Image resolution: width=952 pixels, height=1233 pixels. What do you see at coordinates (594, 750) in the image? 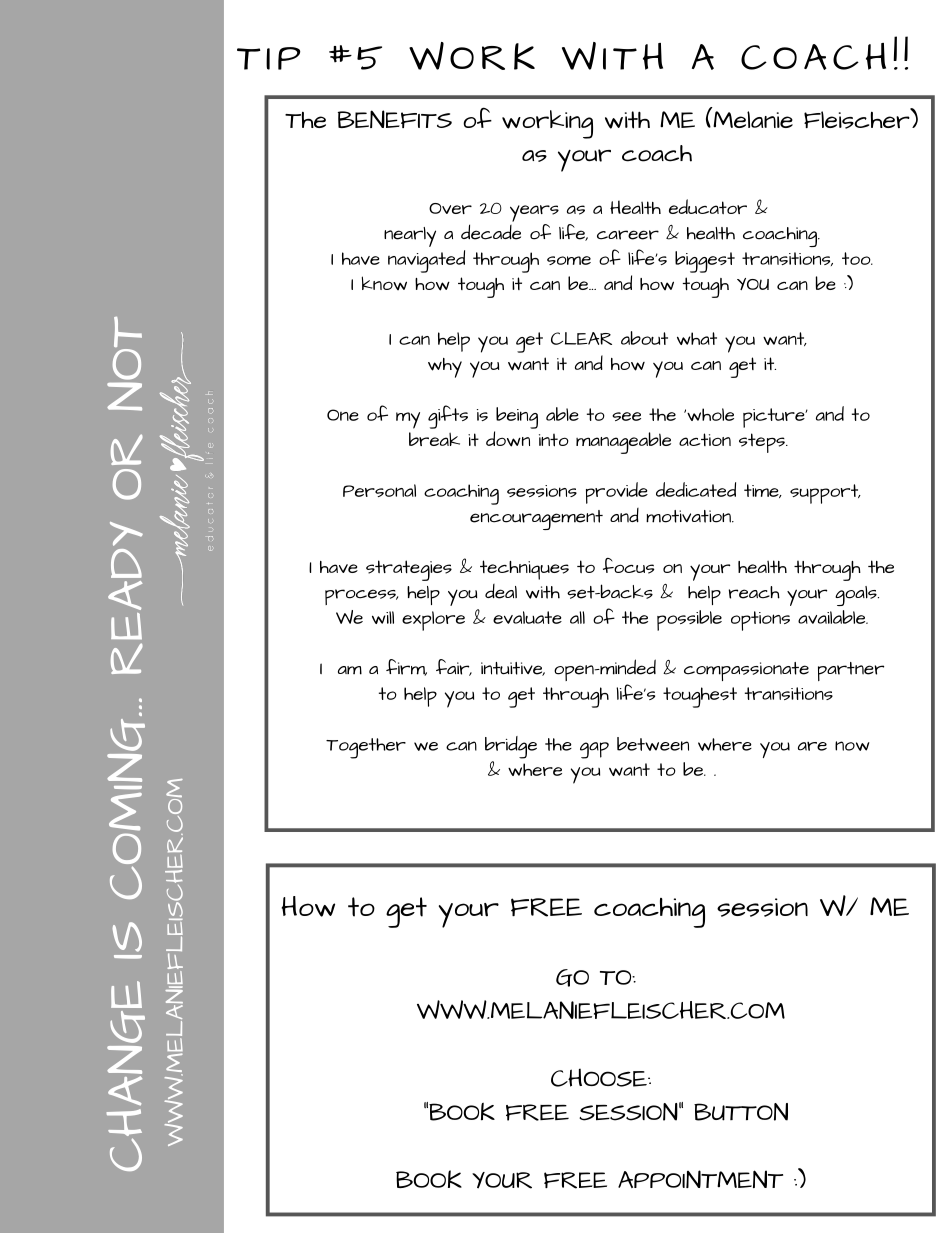
I see `gap` at bounding box center [594, 750].
